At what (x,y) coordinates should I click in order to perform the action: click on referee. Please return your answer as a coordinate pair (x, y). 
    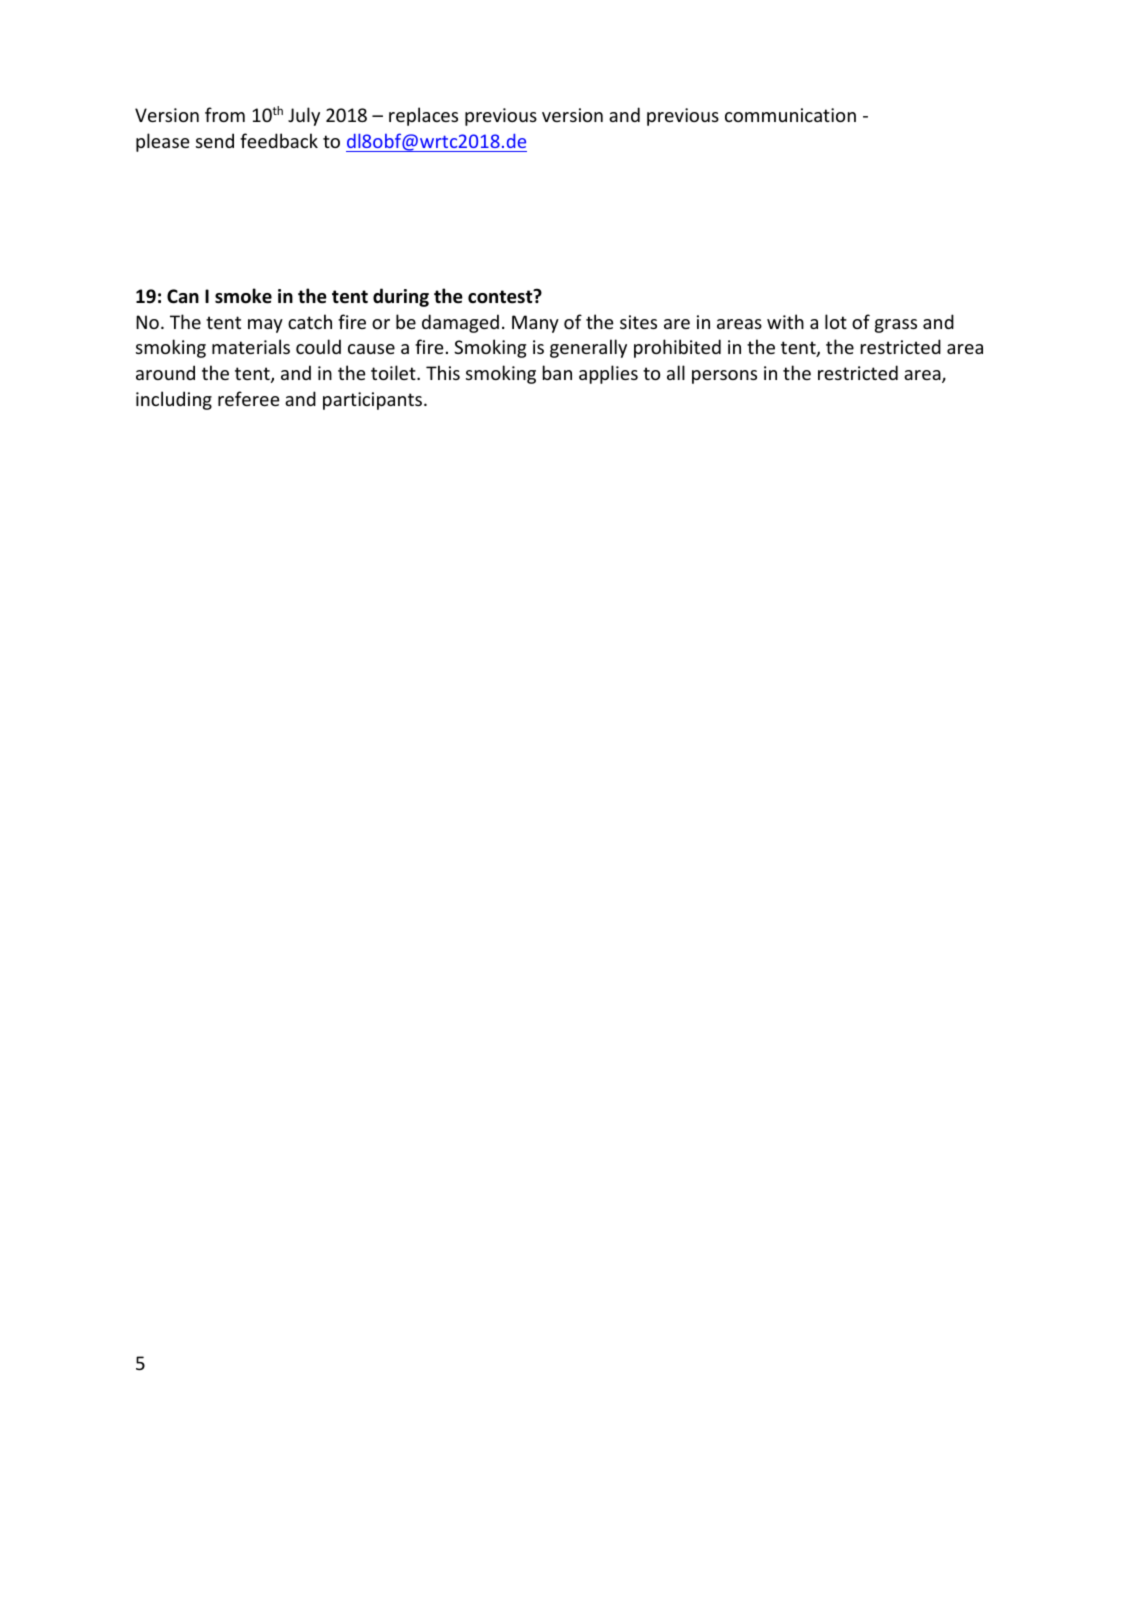
    Looking at the image, I should click on (249, 398).
